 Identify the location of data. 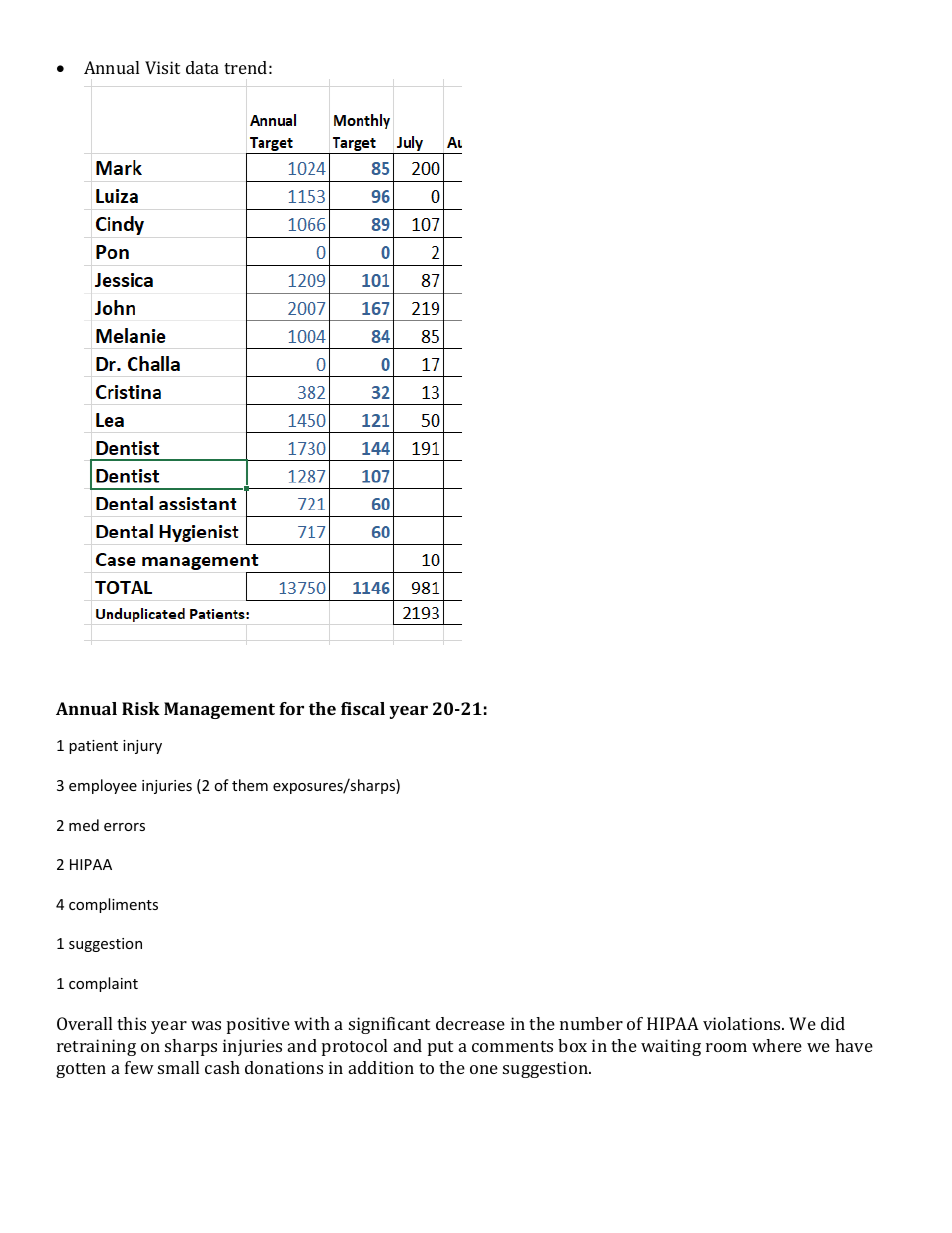
(202, 67).
